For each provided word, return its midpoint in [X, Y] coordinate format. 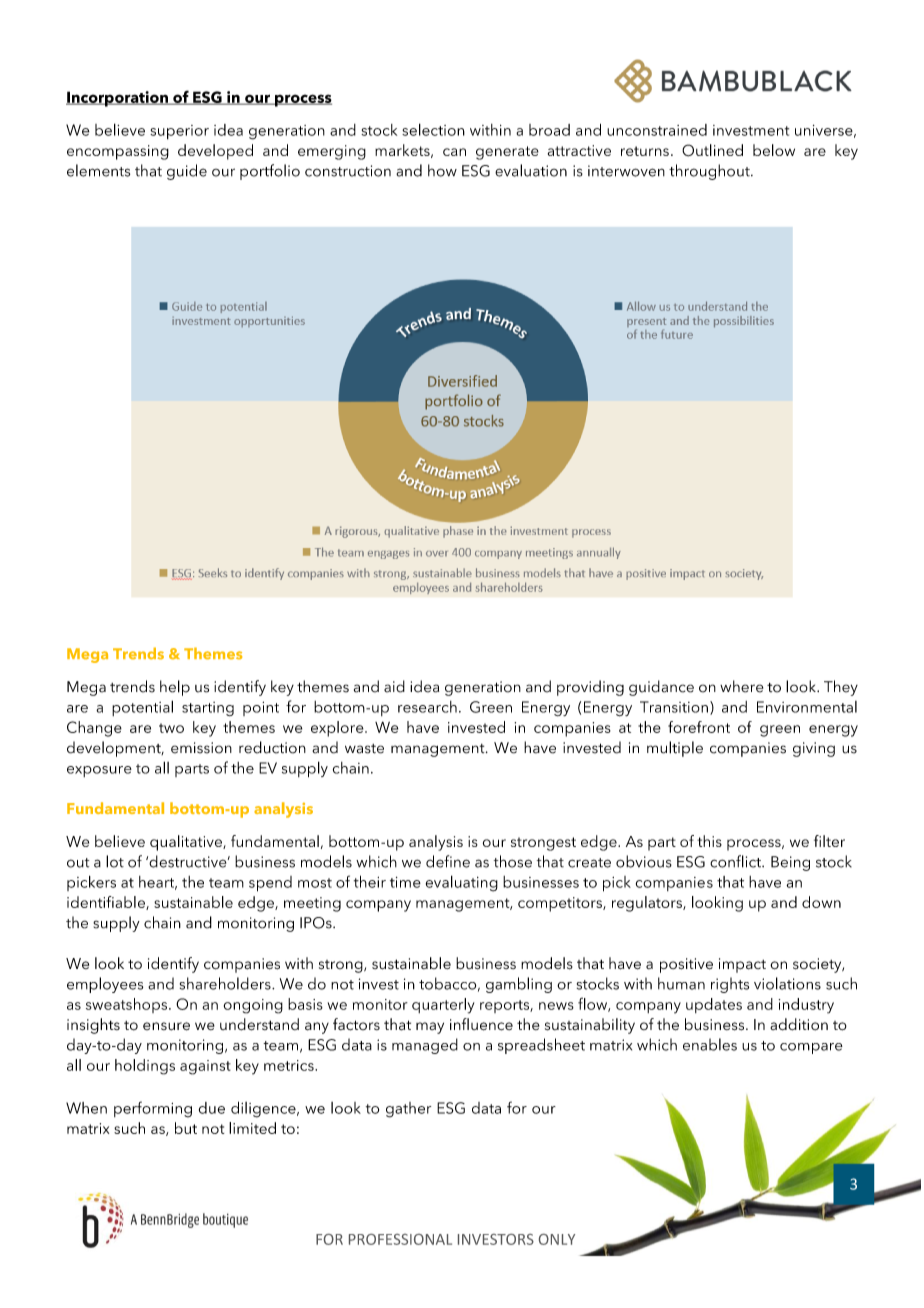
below [774, 150]
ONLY [557, 1239]
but [186, 1128]
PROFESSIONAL [400, 1239]
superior [179, 132]
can [454, 152]
